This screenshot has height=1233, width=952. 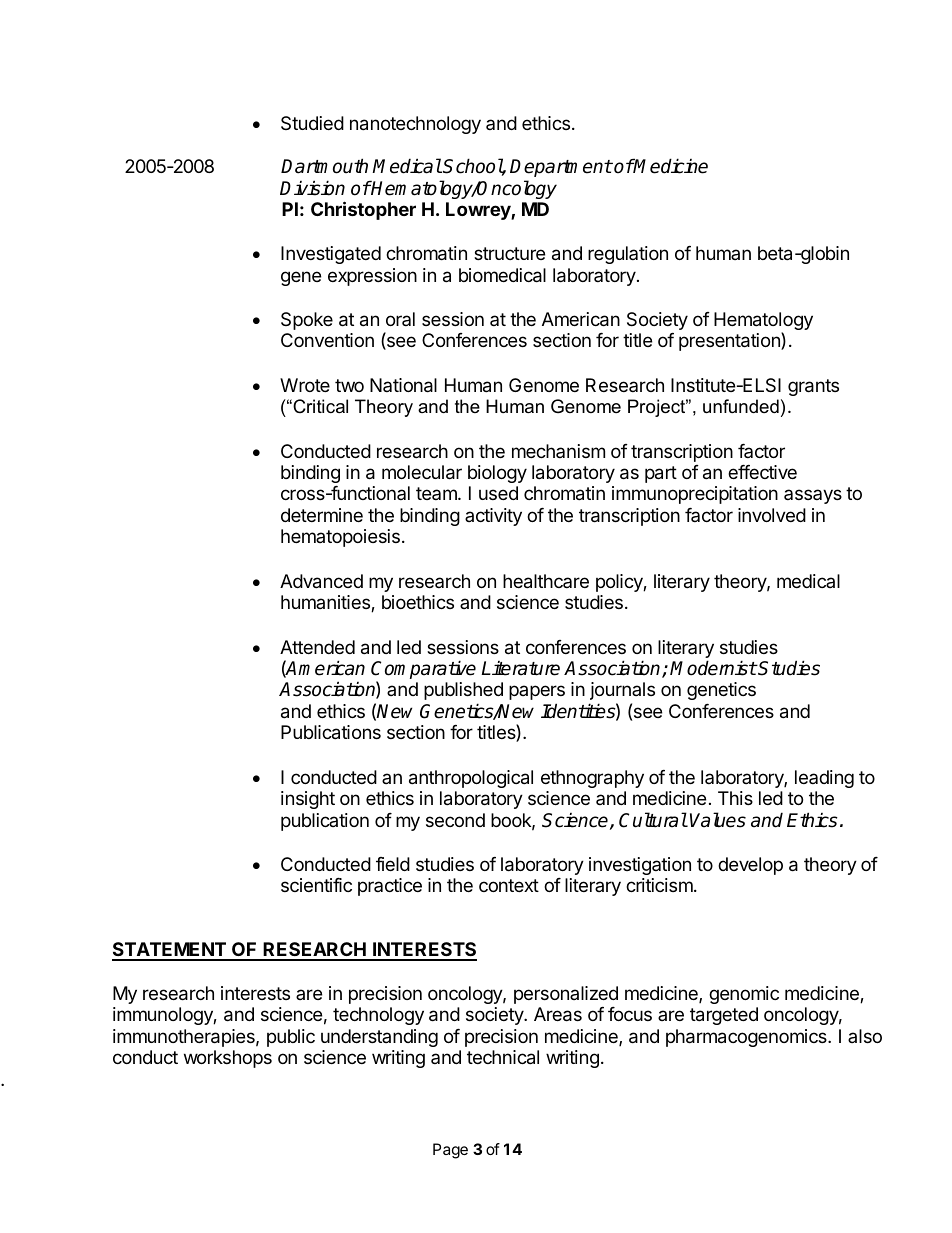 I want to click on regulation, so click(x=628, y=255).
